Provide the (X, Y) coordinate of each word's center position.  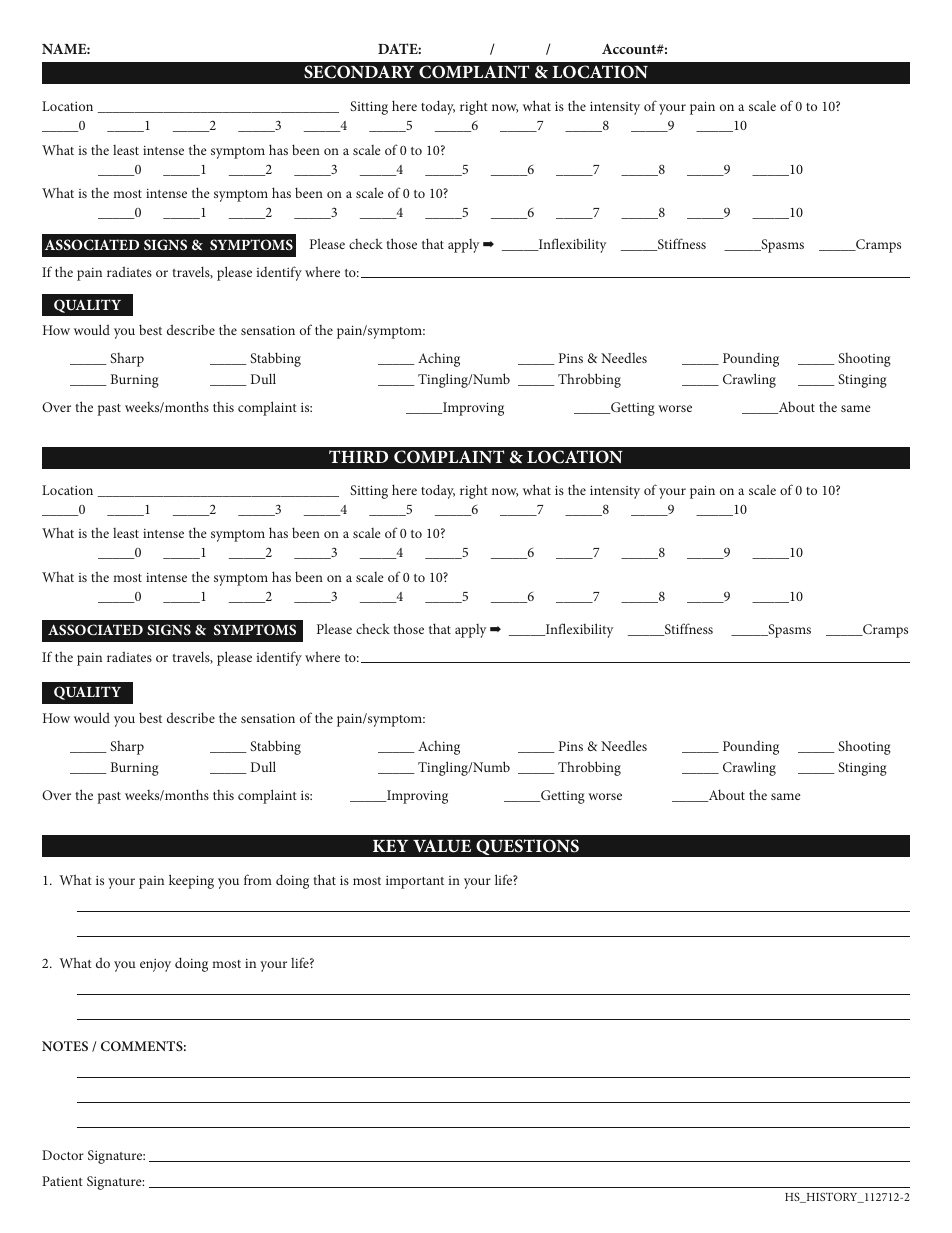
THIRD (358, 456)
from (258, 879)
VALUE (442, 846)
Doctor (63, 1155)
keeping (191, 881)
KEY (390, 846)
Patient (62, 1181)
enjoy (155, 965)
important (415, 882)
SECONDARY (359, 72)
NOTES (65, 1046)
